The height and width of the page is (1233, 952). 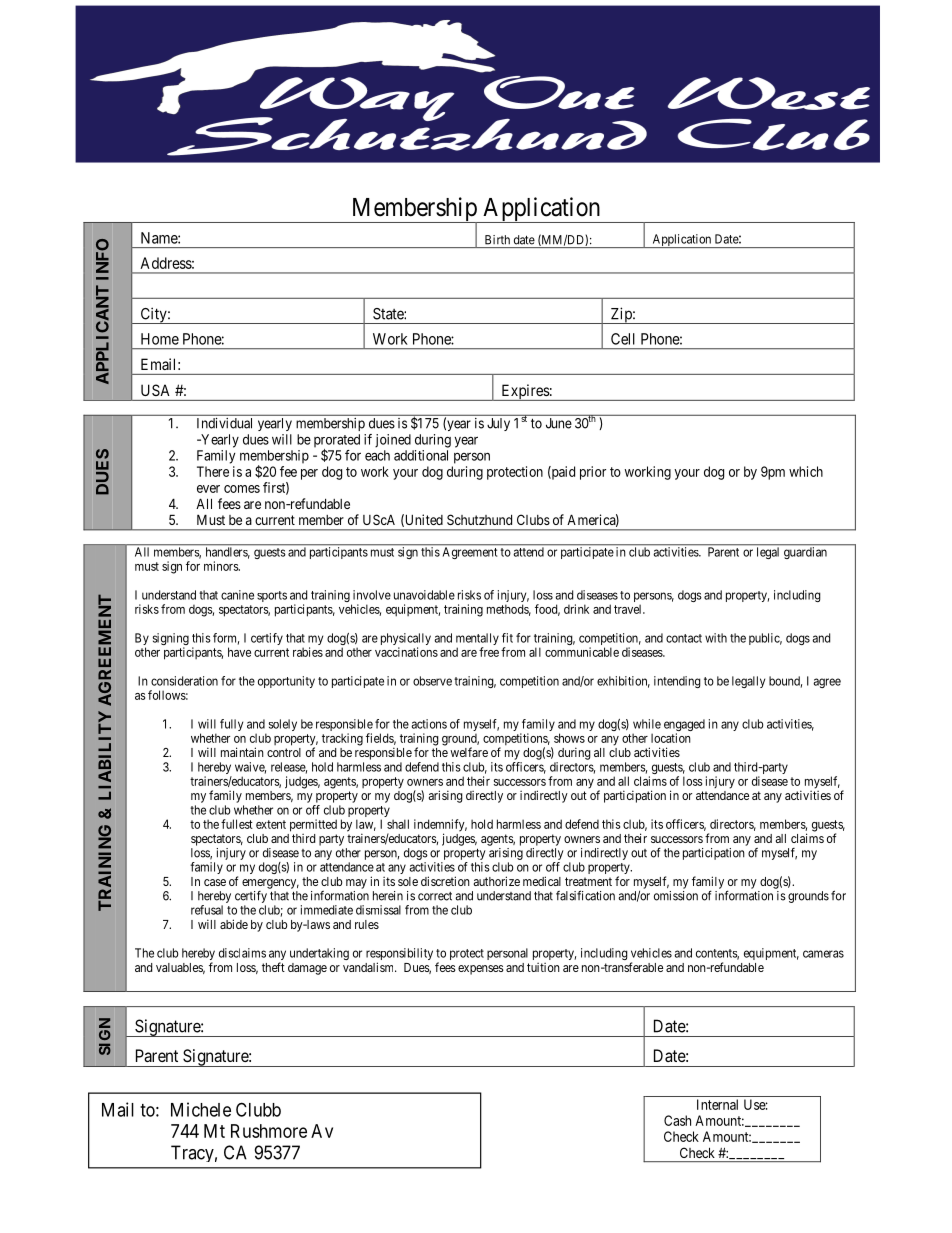 I want to click on welfare, so click(x=469, y=752).
